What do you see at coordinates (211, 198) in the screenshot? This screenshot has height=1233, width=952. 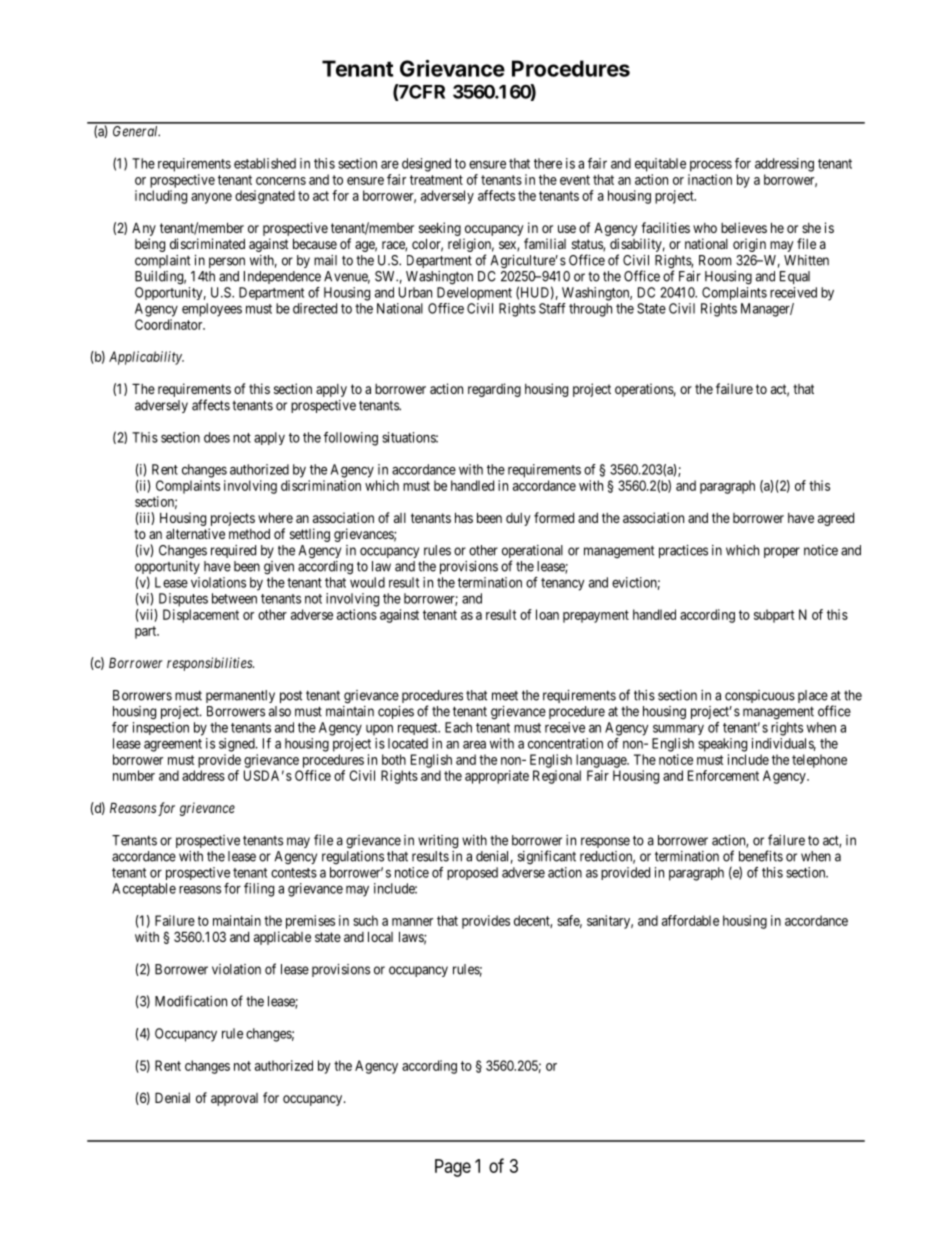 I see `anyone` at bounding box center [211, 198].
